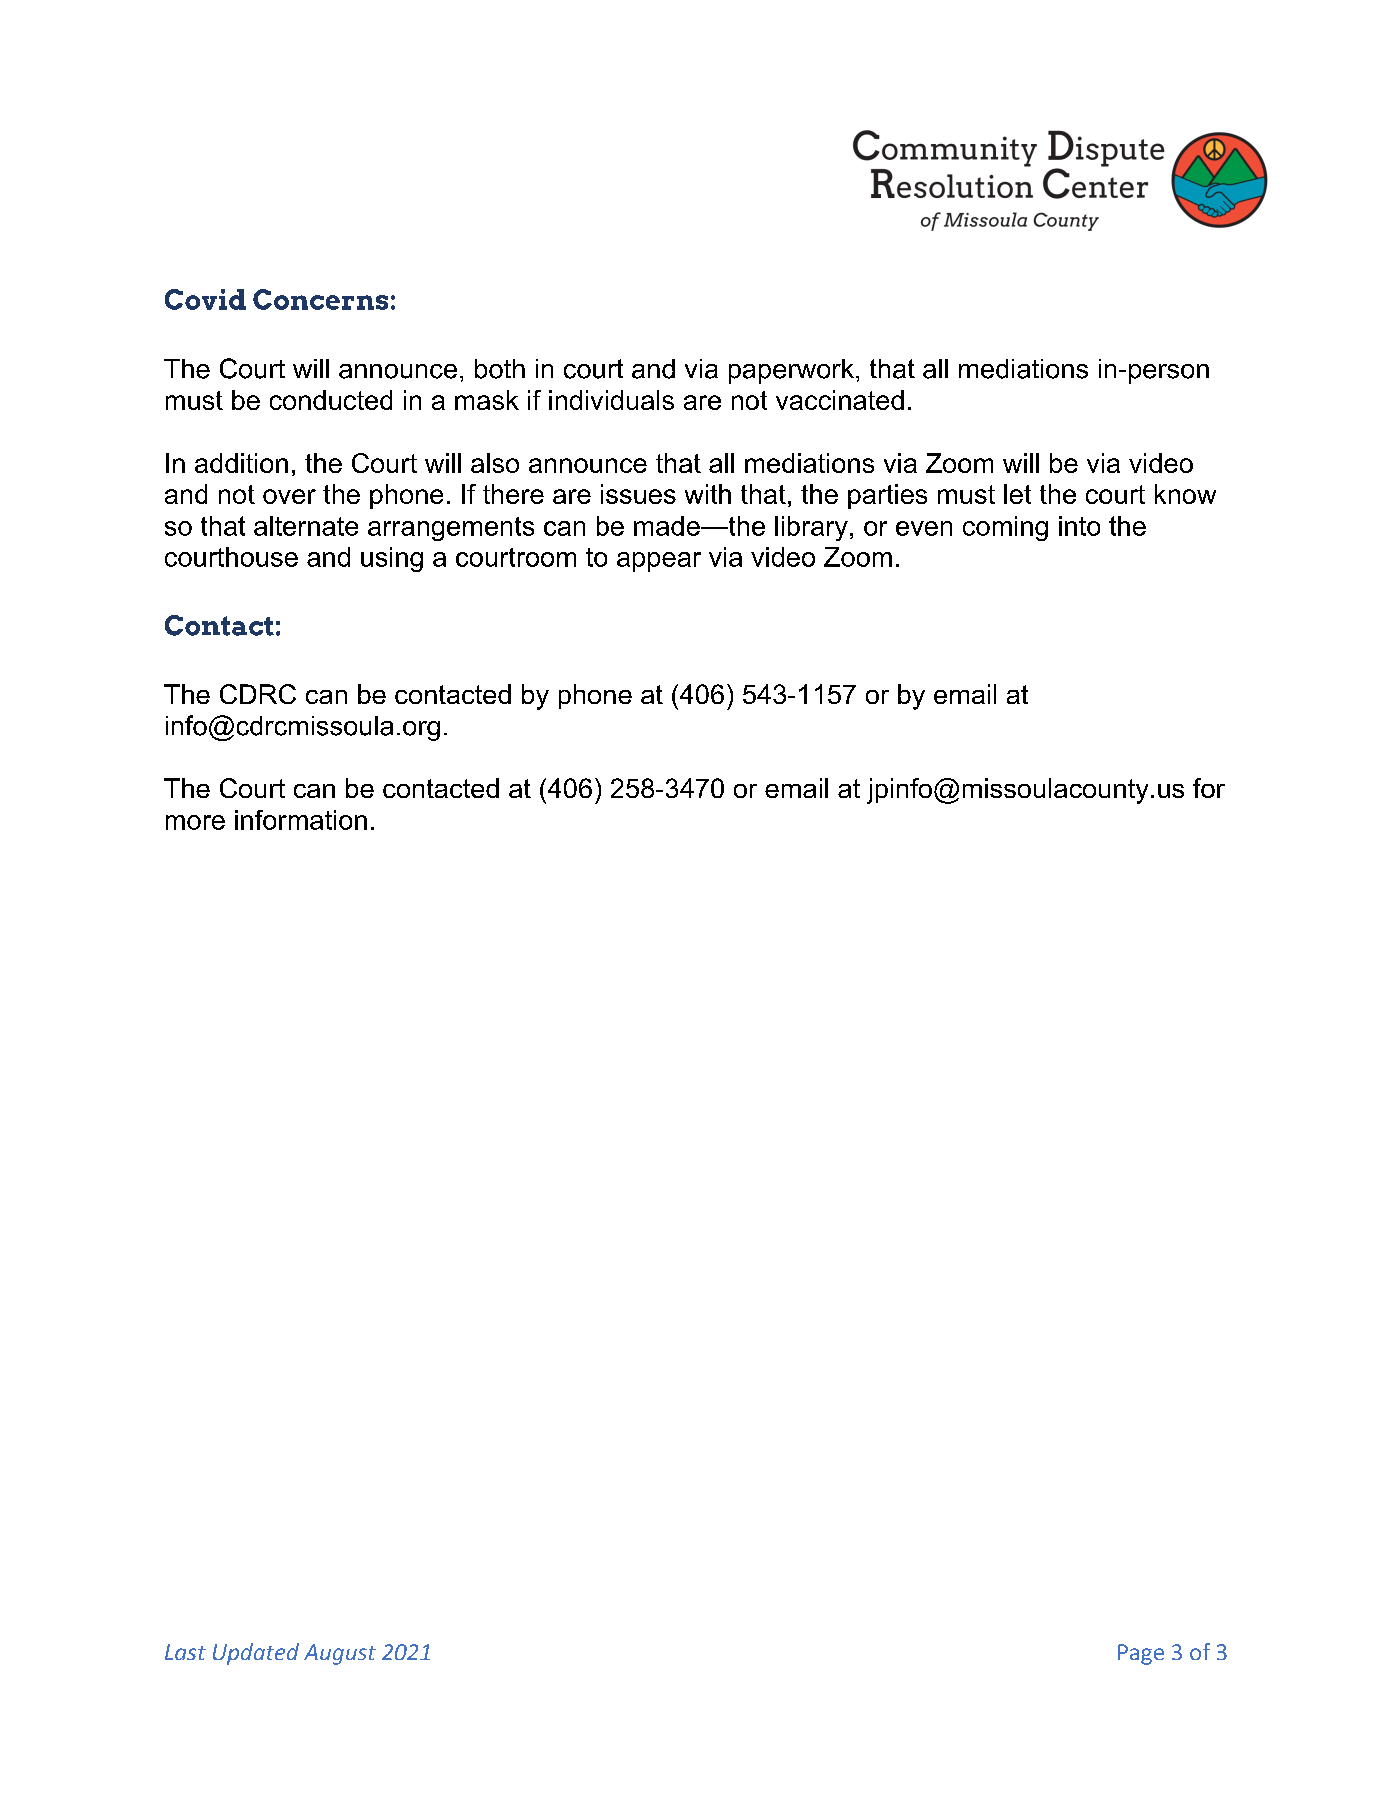 The image size is (1392, 1801). Describe the element at coordinates (320, 299) in the screenshot. I see `Concerns` at that location.
